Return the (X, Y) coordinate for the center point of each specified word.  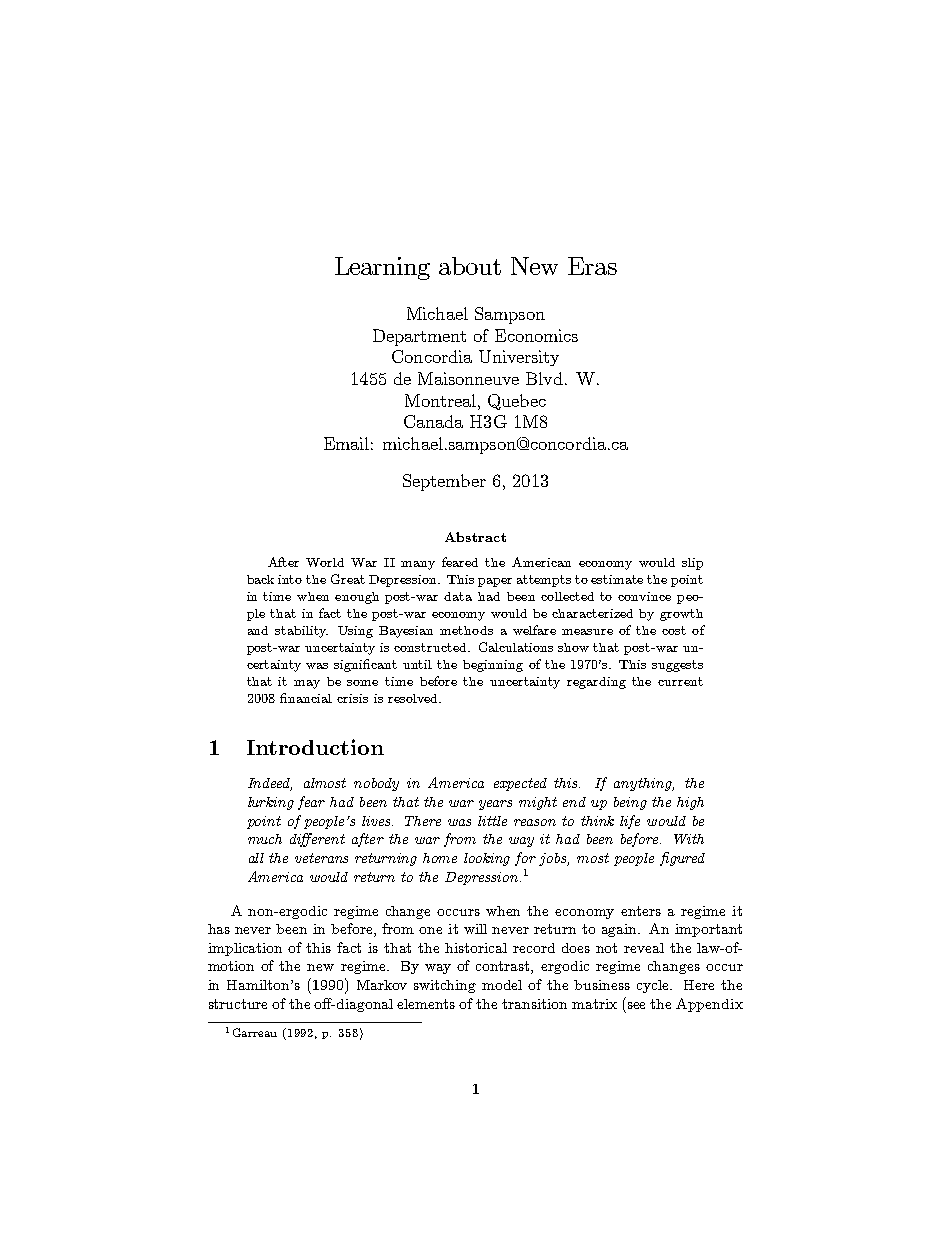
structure (238, 1004)
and (258, 630)
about (470, 266)
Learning (382, 268)
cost (674, 630)
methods (466, 630)
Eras (592, 266)
